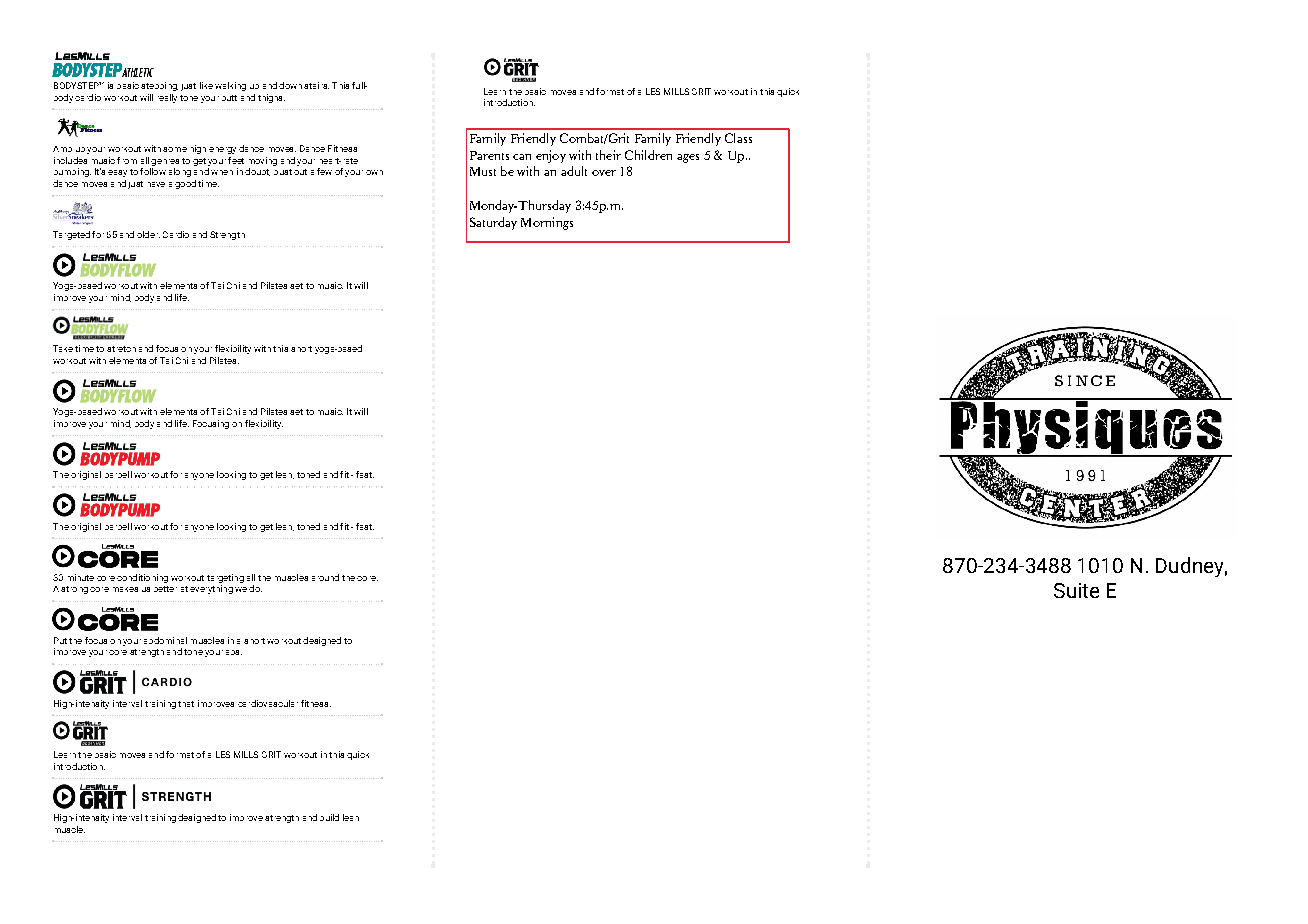 This screenshot has height=924, width=1308. What do you see at coordinates (167, 98) in the screenshot?
I see `really` at bounding box center [167, 98].
